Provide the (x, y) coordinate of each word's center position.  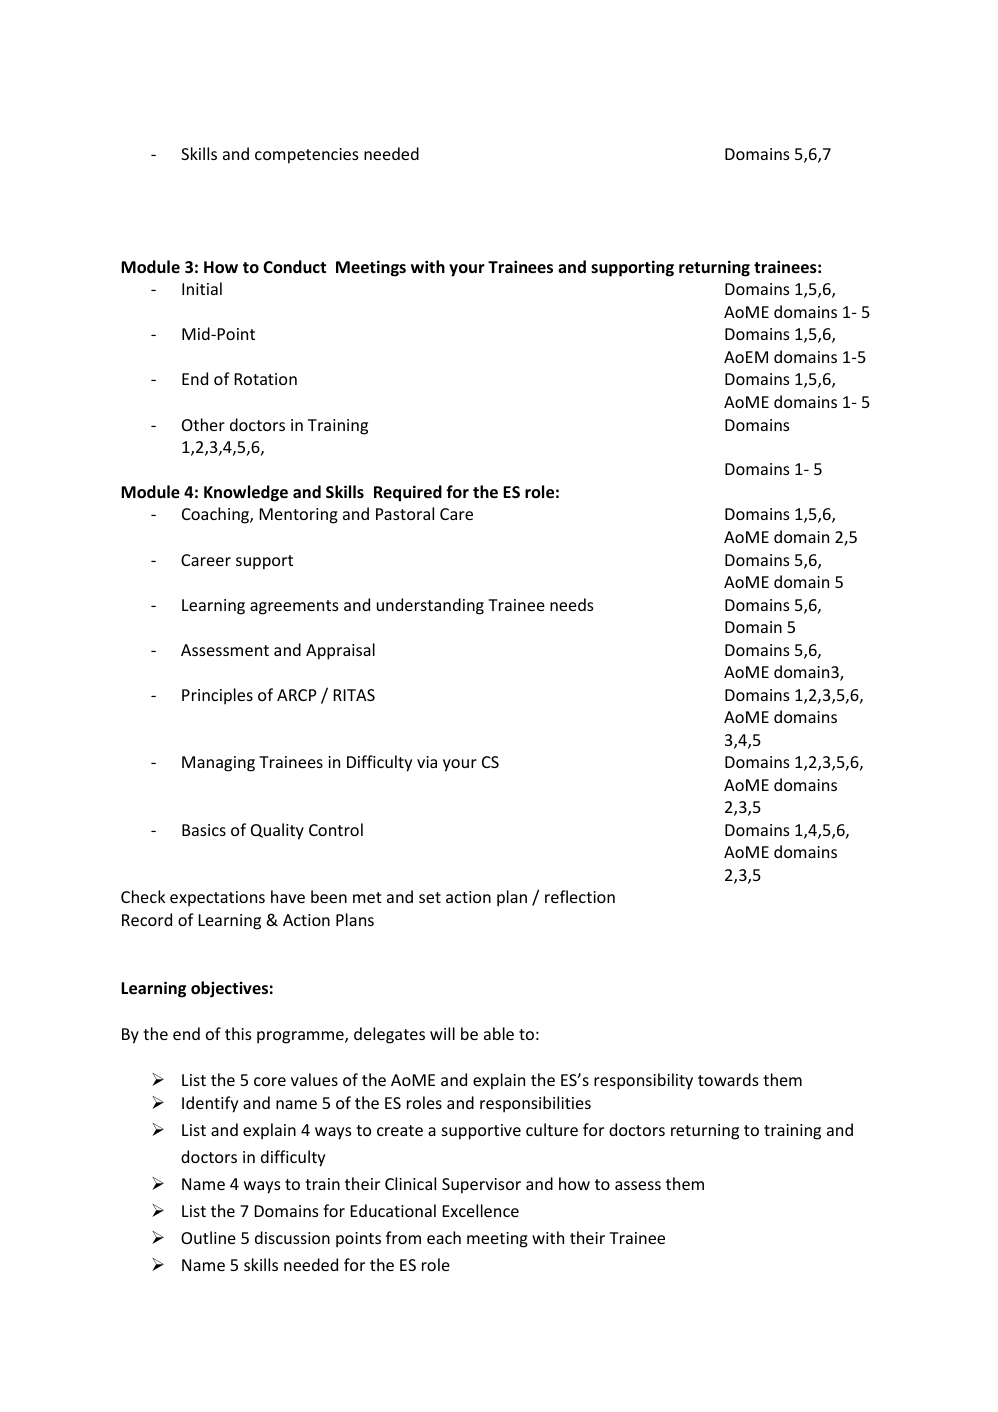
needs (571, 604)
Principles (217, 696)
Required (408, 493)
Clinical (410, 1183)
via (427, 762)
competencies (306, 156)
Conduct (294, 267)
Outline (208, 1237)
